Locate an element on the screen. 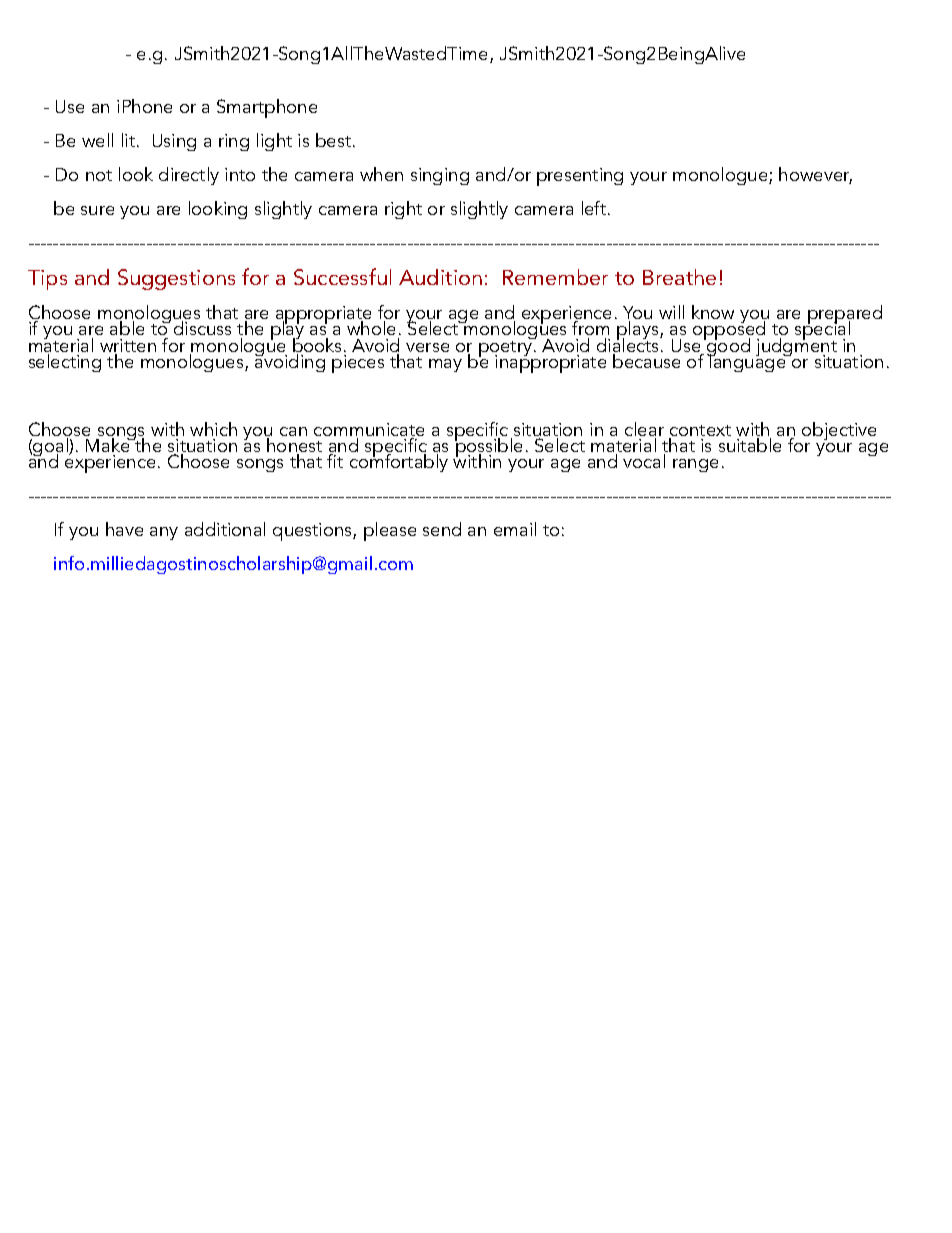 The image size is (952, 1233). best is located at coordinates (335, 140).
